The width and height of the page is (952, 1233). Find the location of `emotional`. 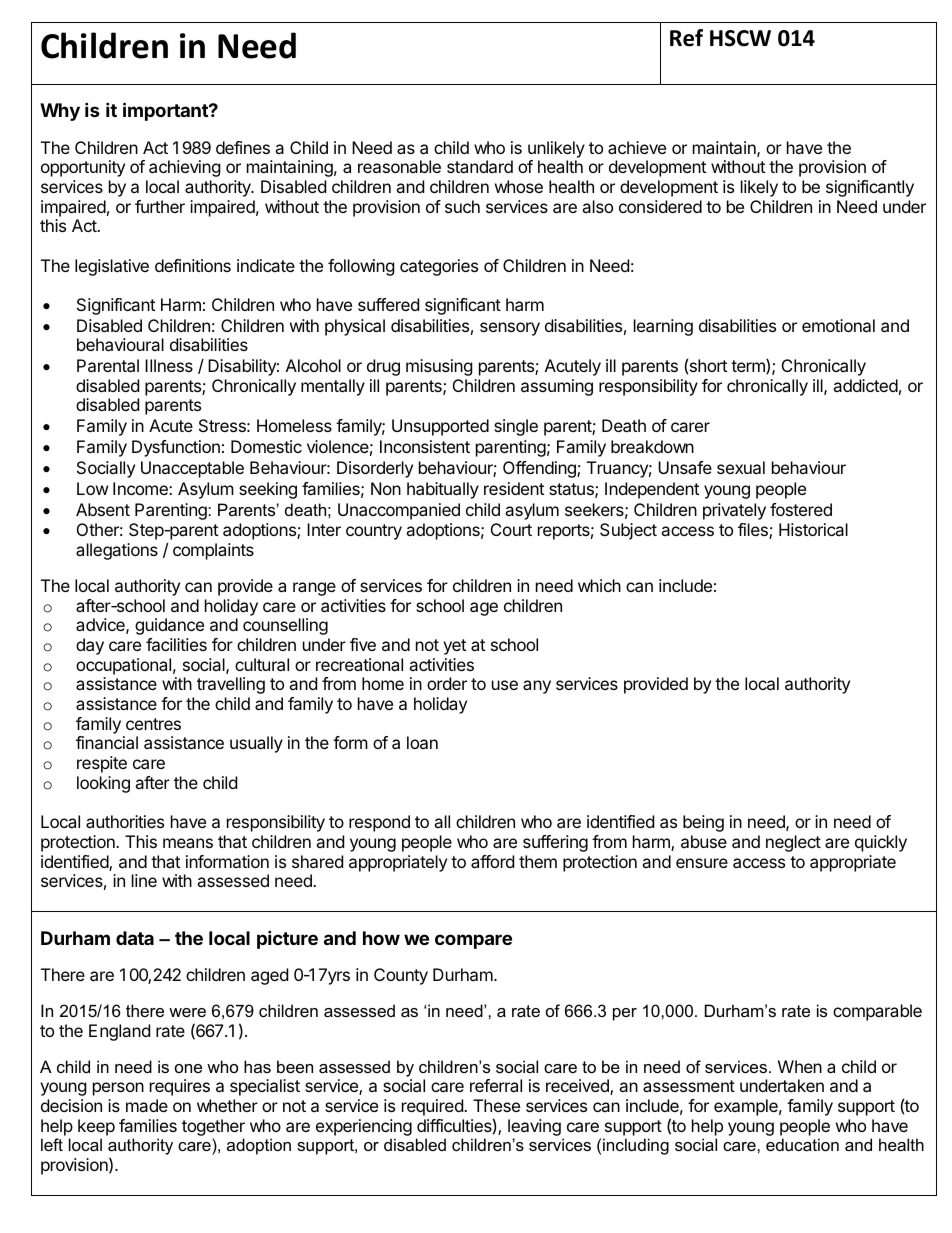

emotional is located at coordinates (838, 325).
